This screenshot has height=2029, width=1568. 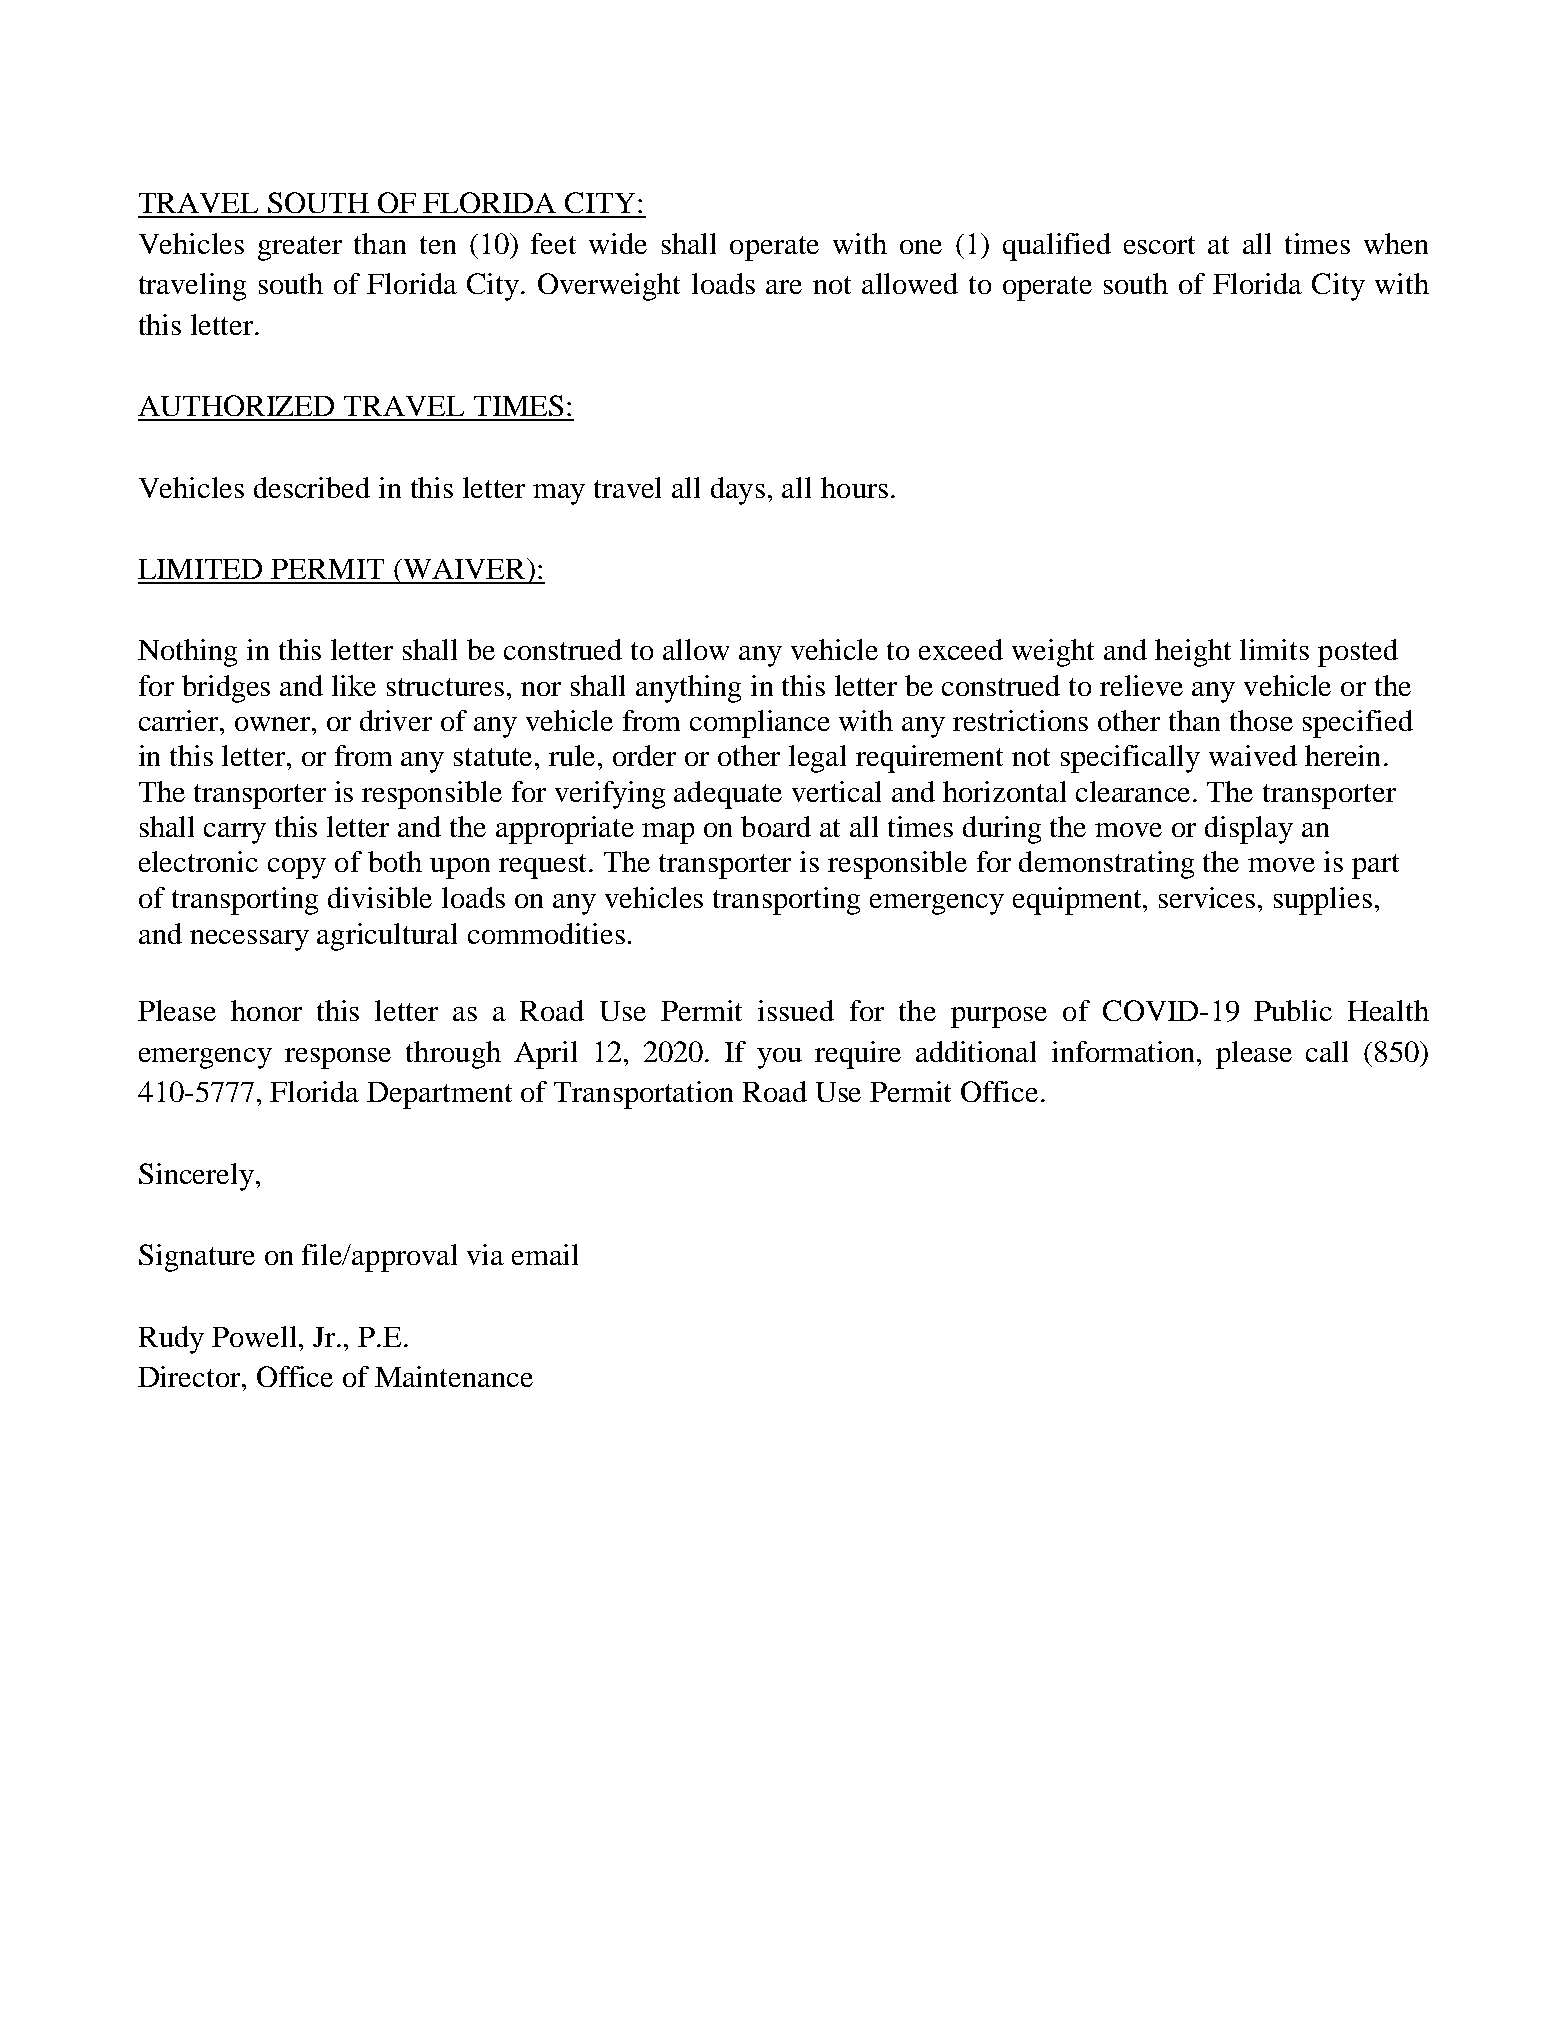 What do you see at coordinates (1249, 830) in the screenshot?
I see `display` at bounding box center [1249, 830].
